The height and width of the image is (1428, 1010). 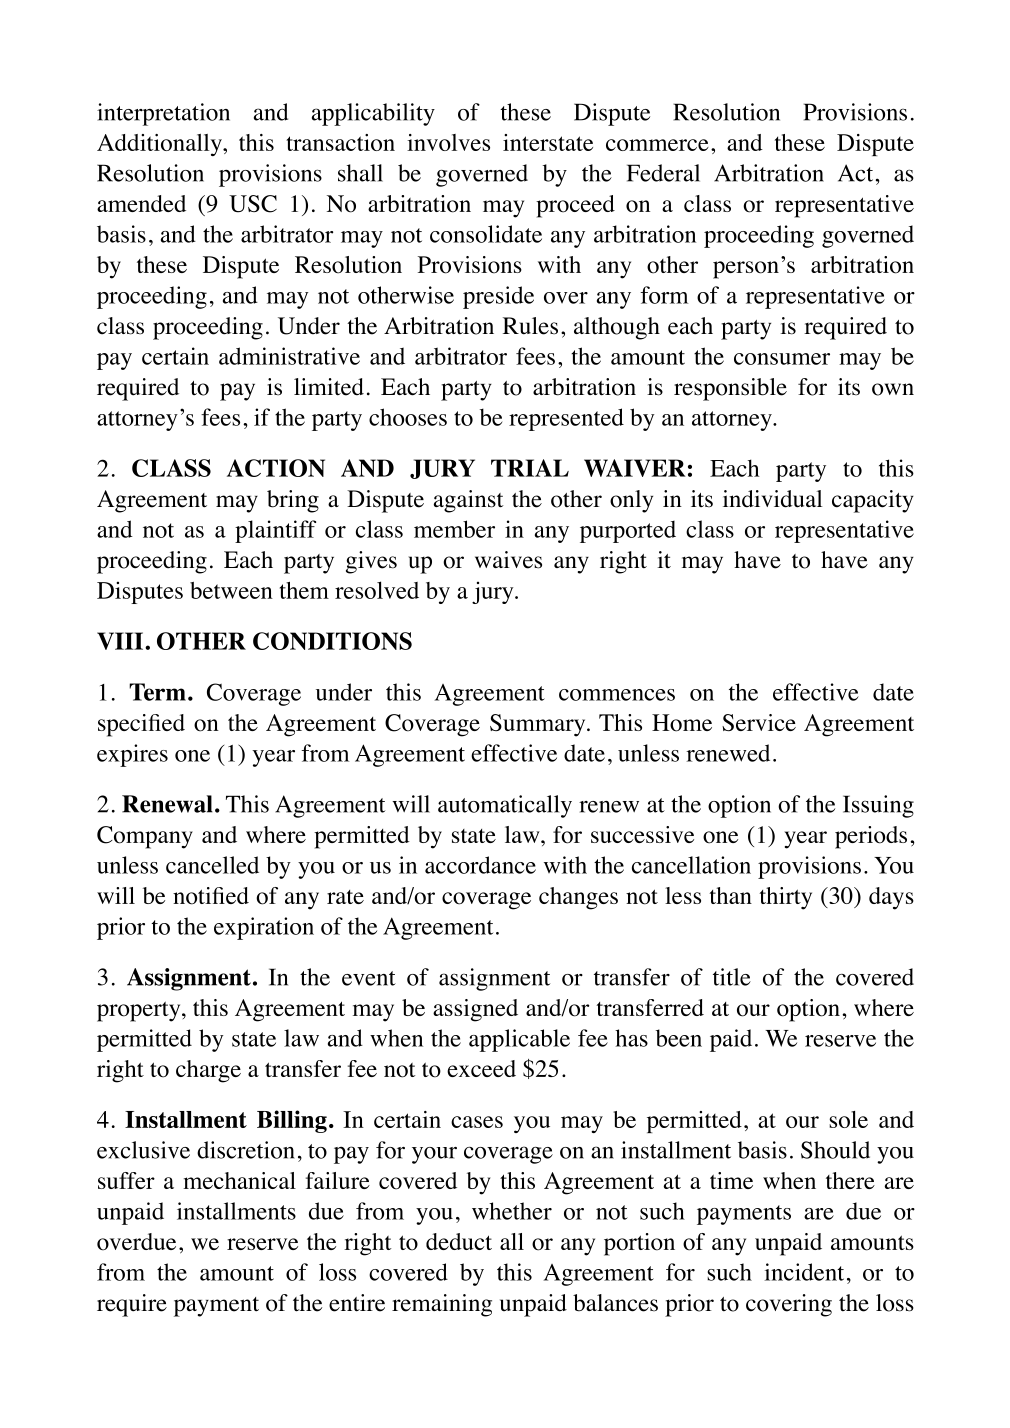 What do you see at coordinates (448, 142) in the image?
I see `involves` at bounding box center [448, 142].
